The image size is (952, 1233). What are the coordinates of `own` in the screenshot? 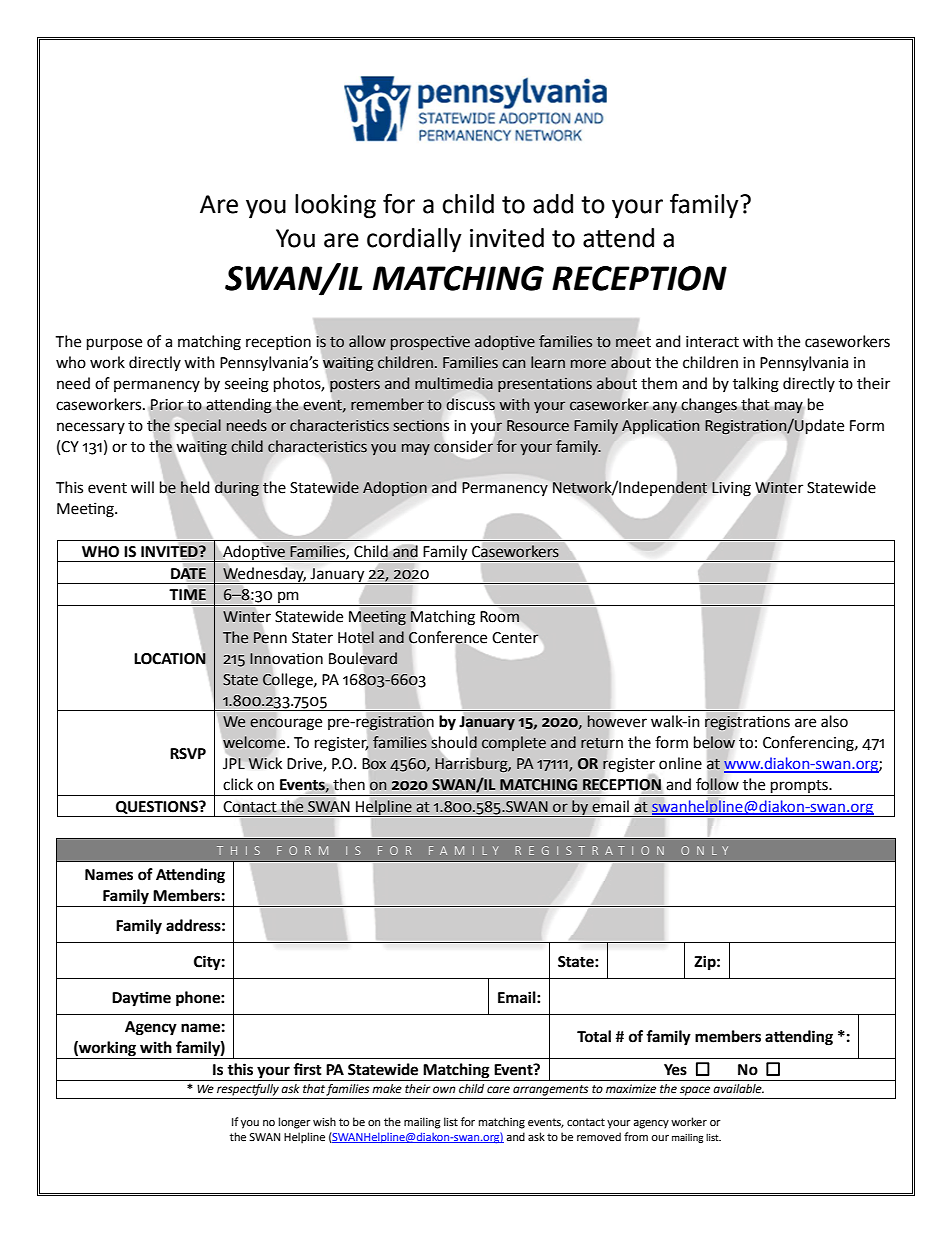 It's located at (444, 1090).
